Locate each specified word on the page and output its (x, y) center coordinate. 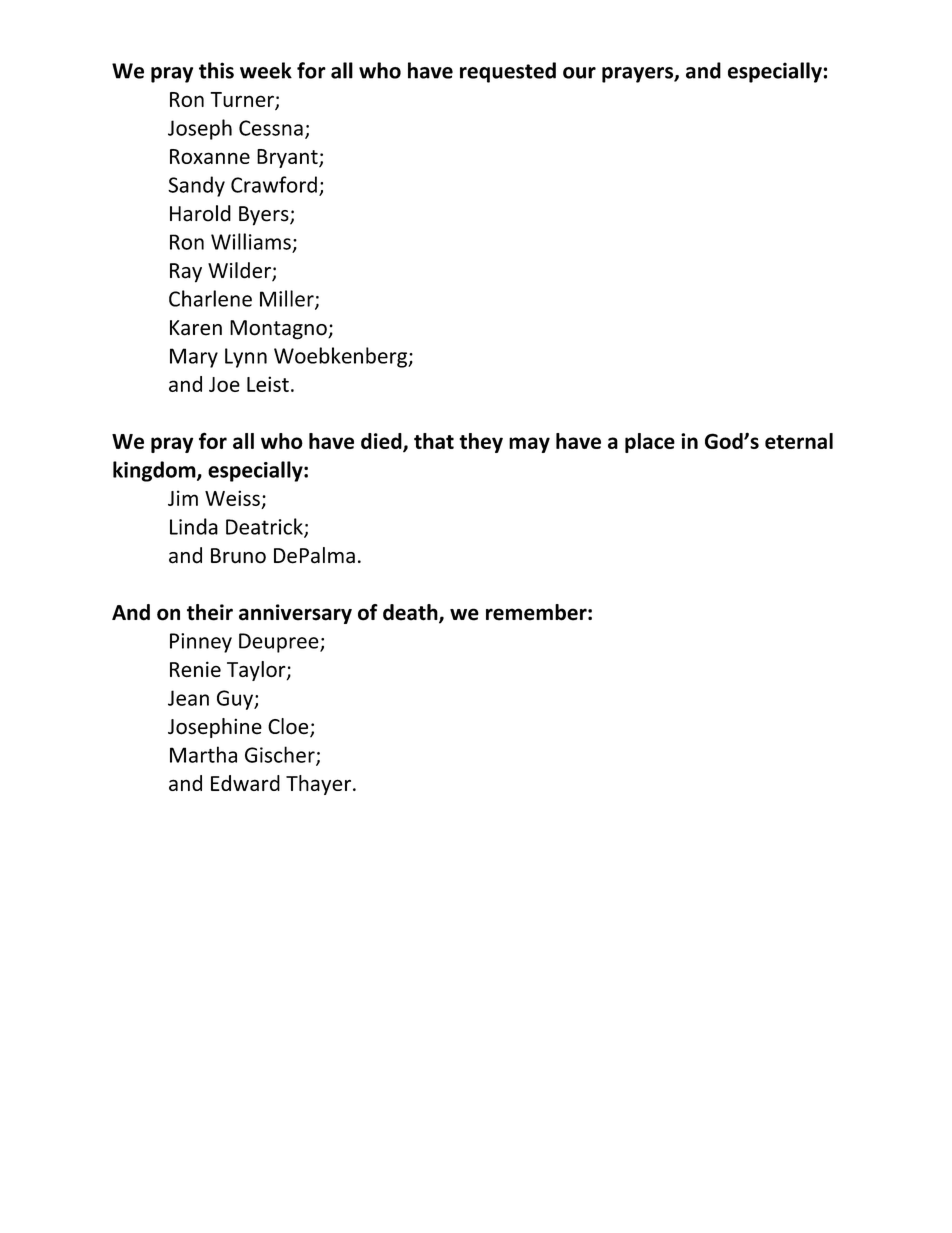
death (411, 613)
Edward (245, 783)
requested (508, 72)
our (579, 73)
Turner (243, 101)
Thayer (318, 785)
